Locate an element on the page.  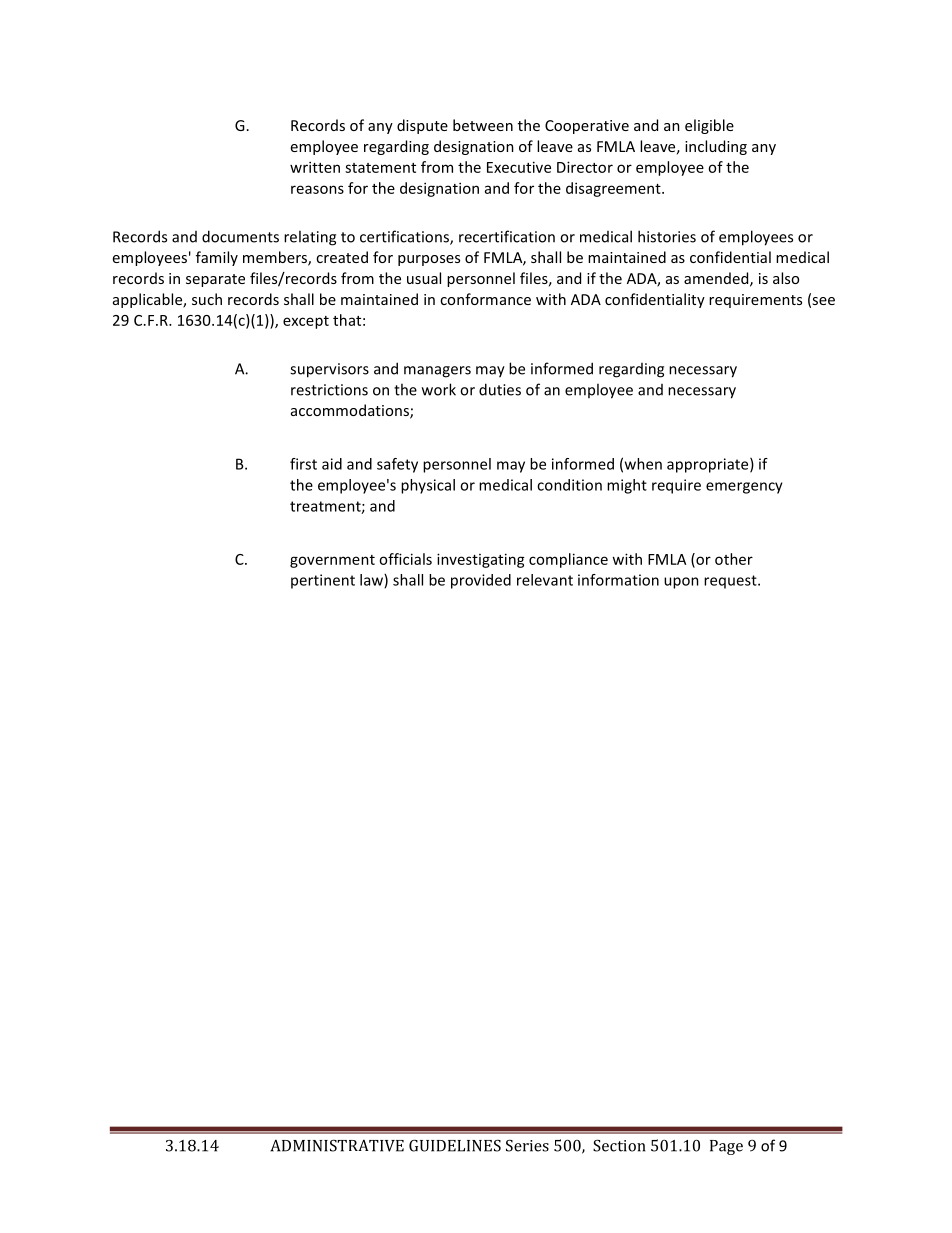
Series is located at coordinates (527, 1145).
